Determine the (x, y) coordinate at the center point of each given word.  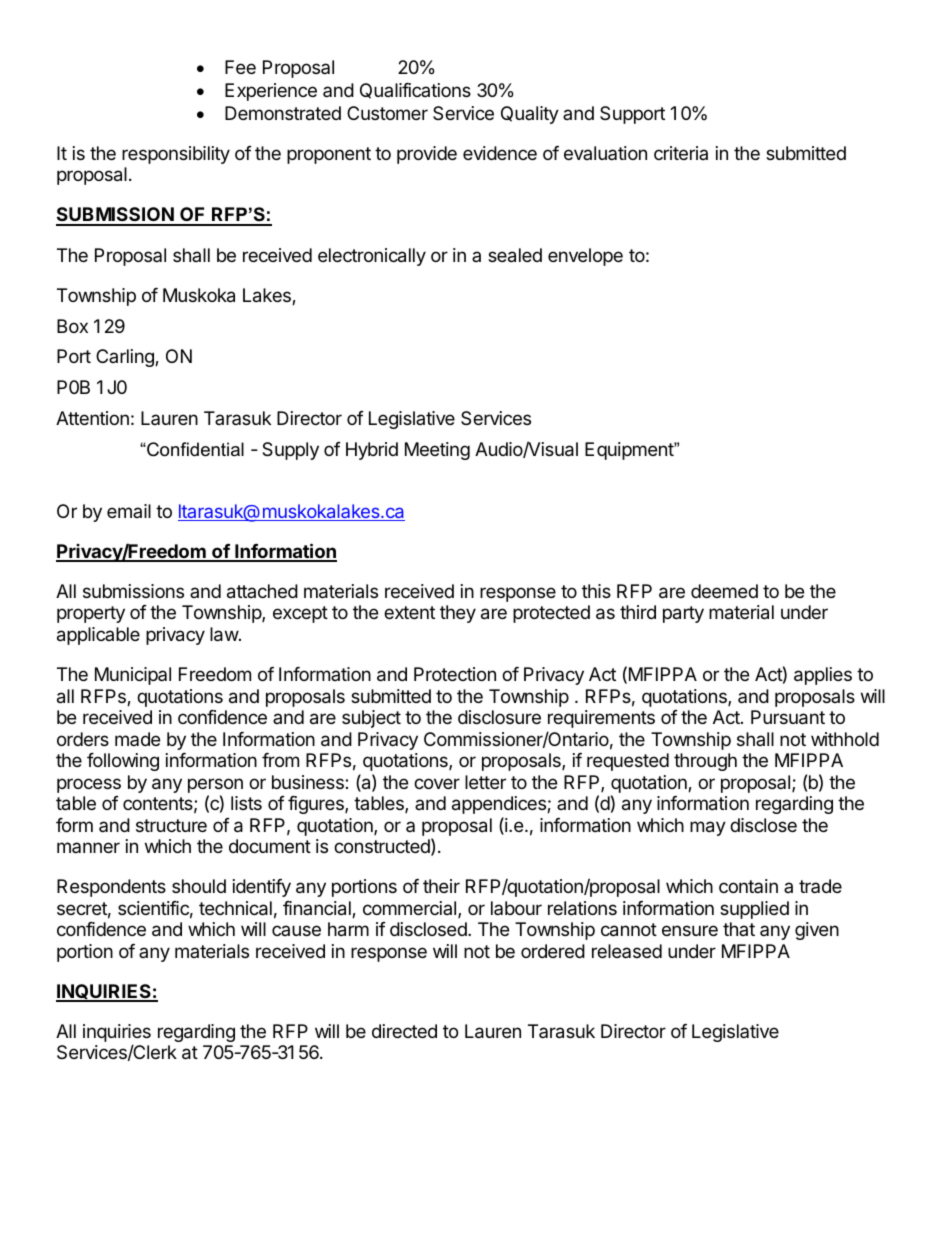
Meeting (437, 451)
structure (171, 825)
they (458, 614)
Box (72, 326)
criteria (681, 153)
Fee (240, 67)
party (683, 614)
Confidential (194, 449)
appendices (500, 805)
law (225, 634)
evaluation (605, 153)
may (708, 828)
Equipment (630, 451)
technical (235, 908)
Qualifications (415, 91)
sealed (515, 255)
